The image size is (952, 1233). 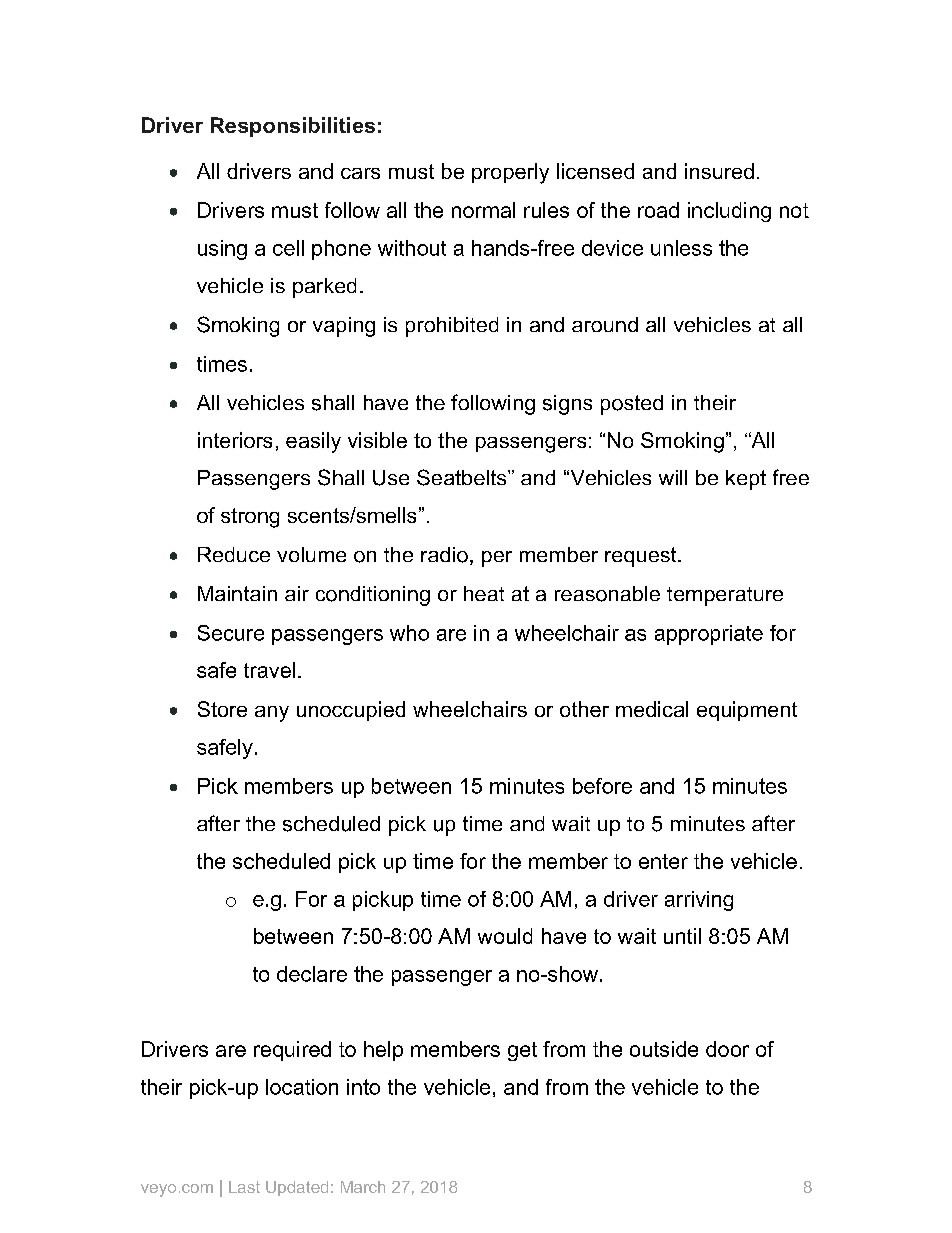 What do you see at coordinates (709, 635) in the image?
I see `appropriate` at bounding box center [709, 635].
